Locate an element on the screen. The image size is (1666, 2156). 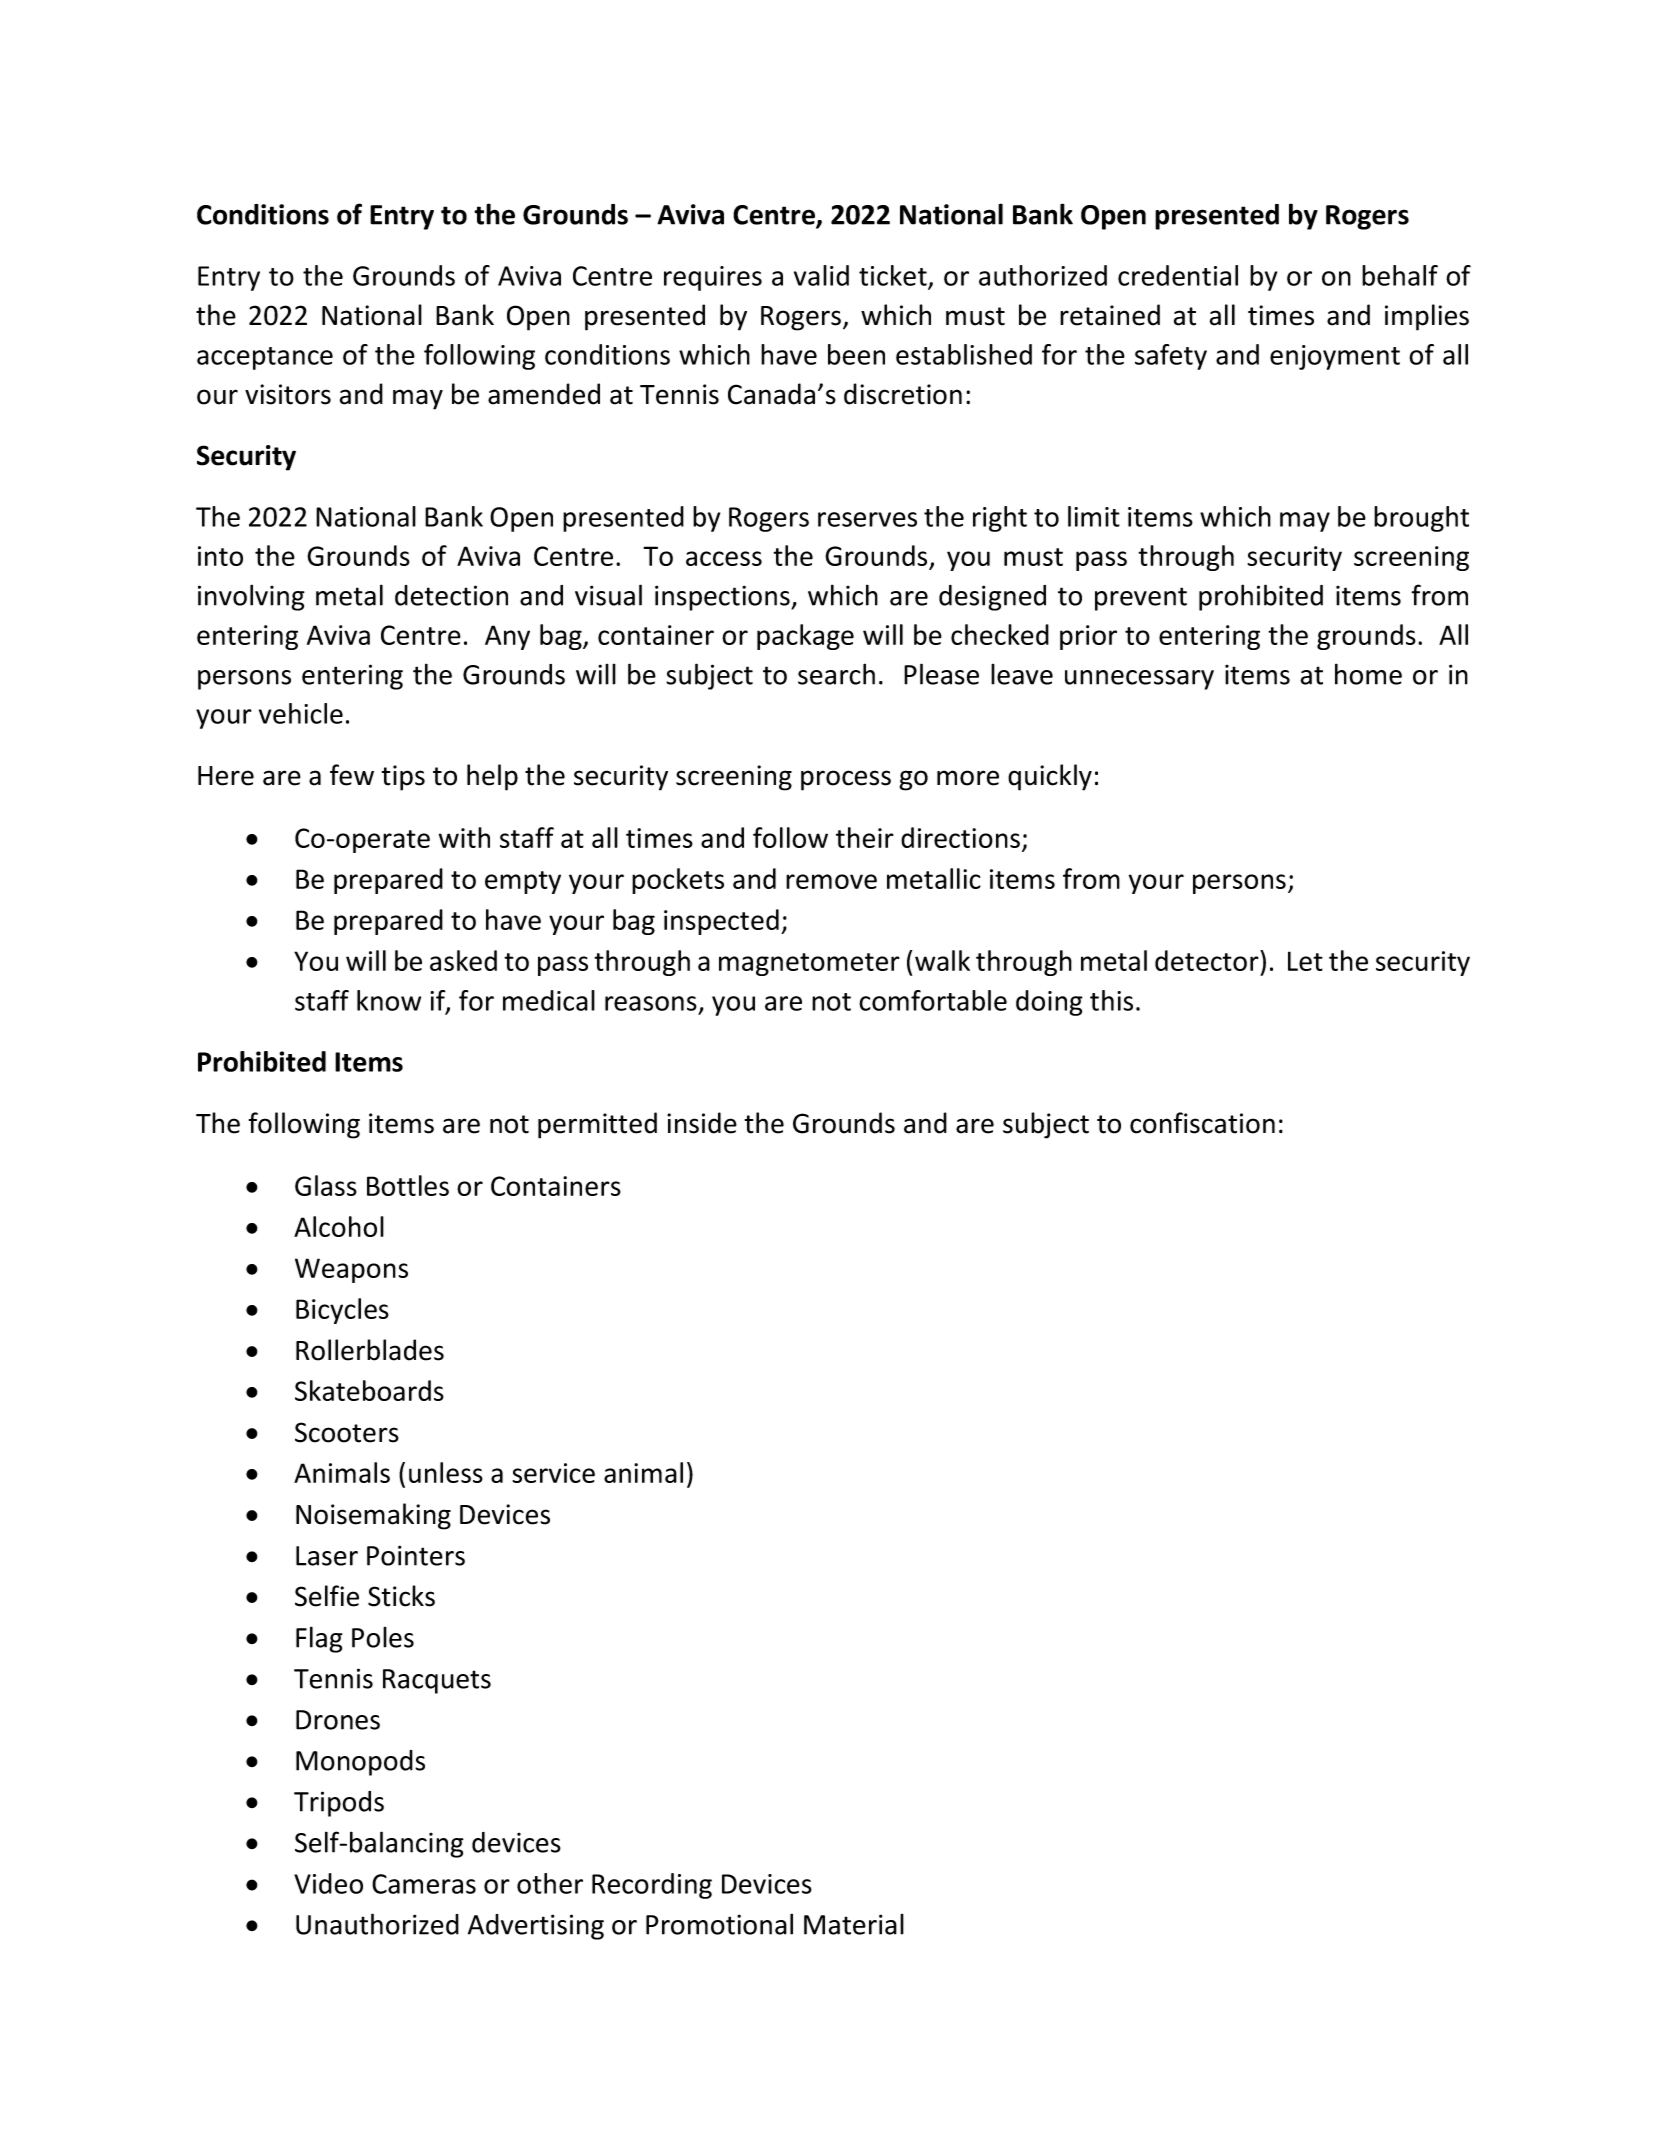
been is located at coordinates (856, 354).
